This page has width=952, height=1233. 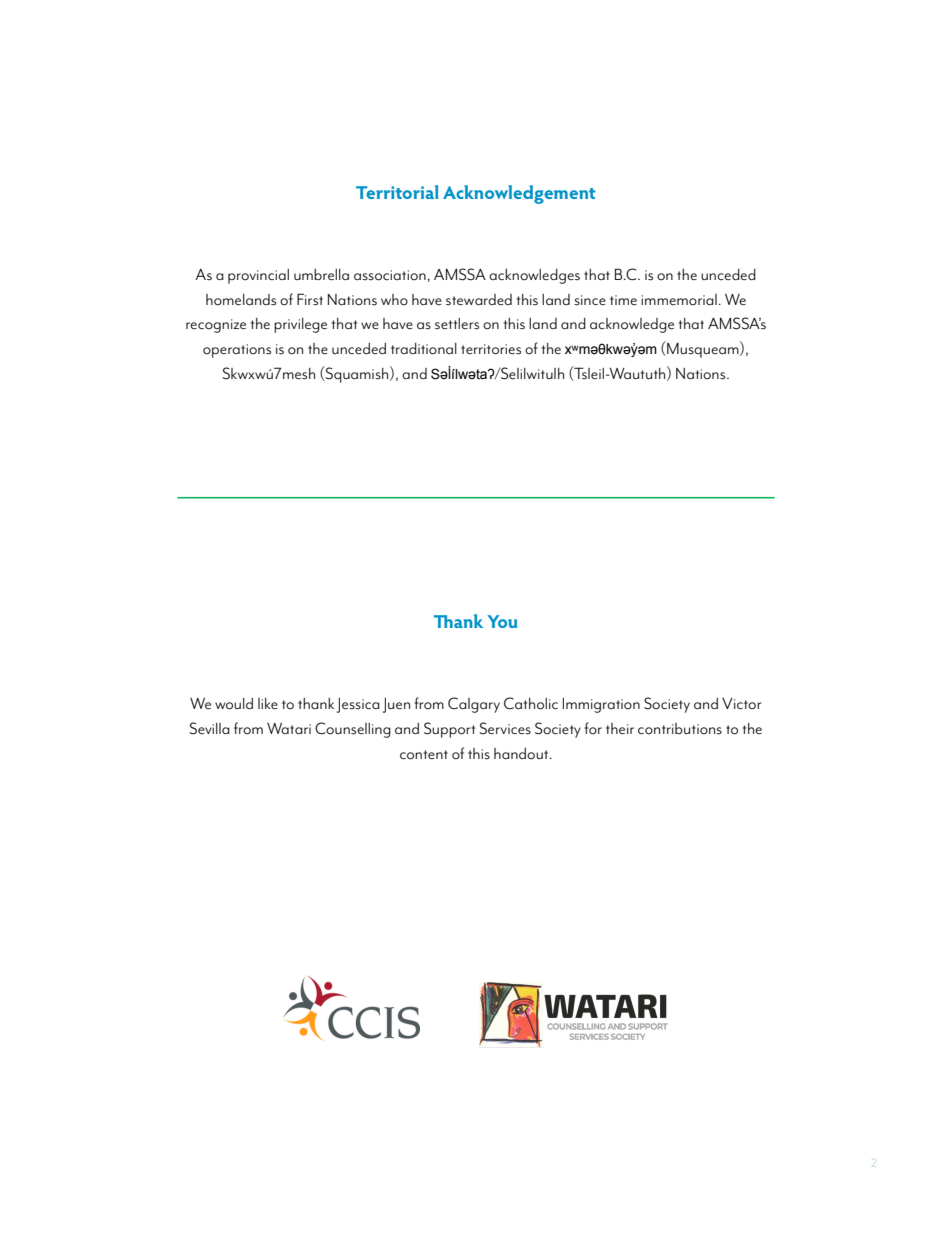 What do you see at coordinates (424, 349) in the page?
I see `traditional` at bounding box center [424, 349].
